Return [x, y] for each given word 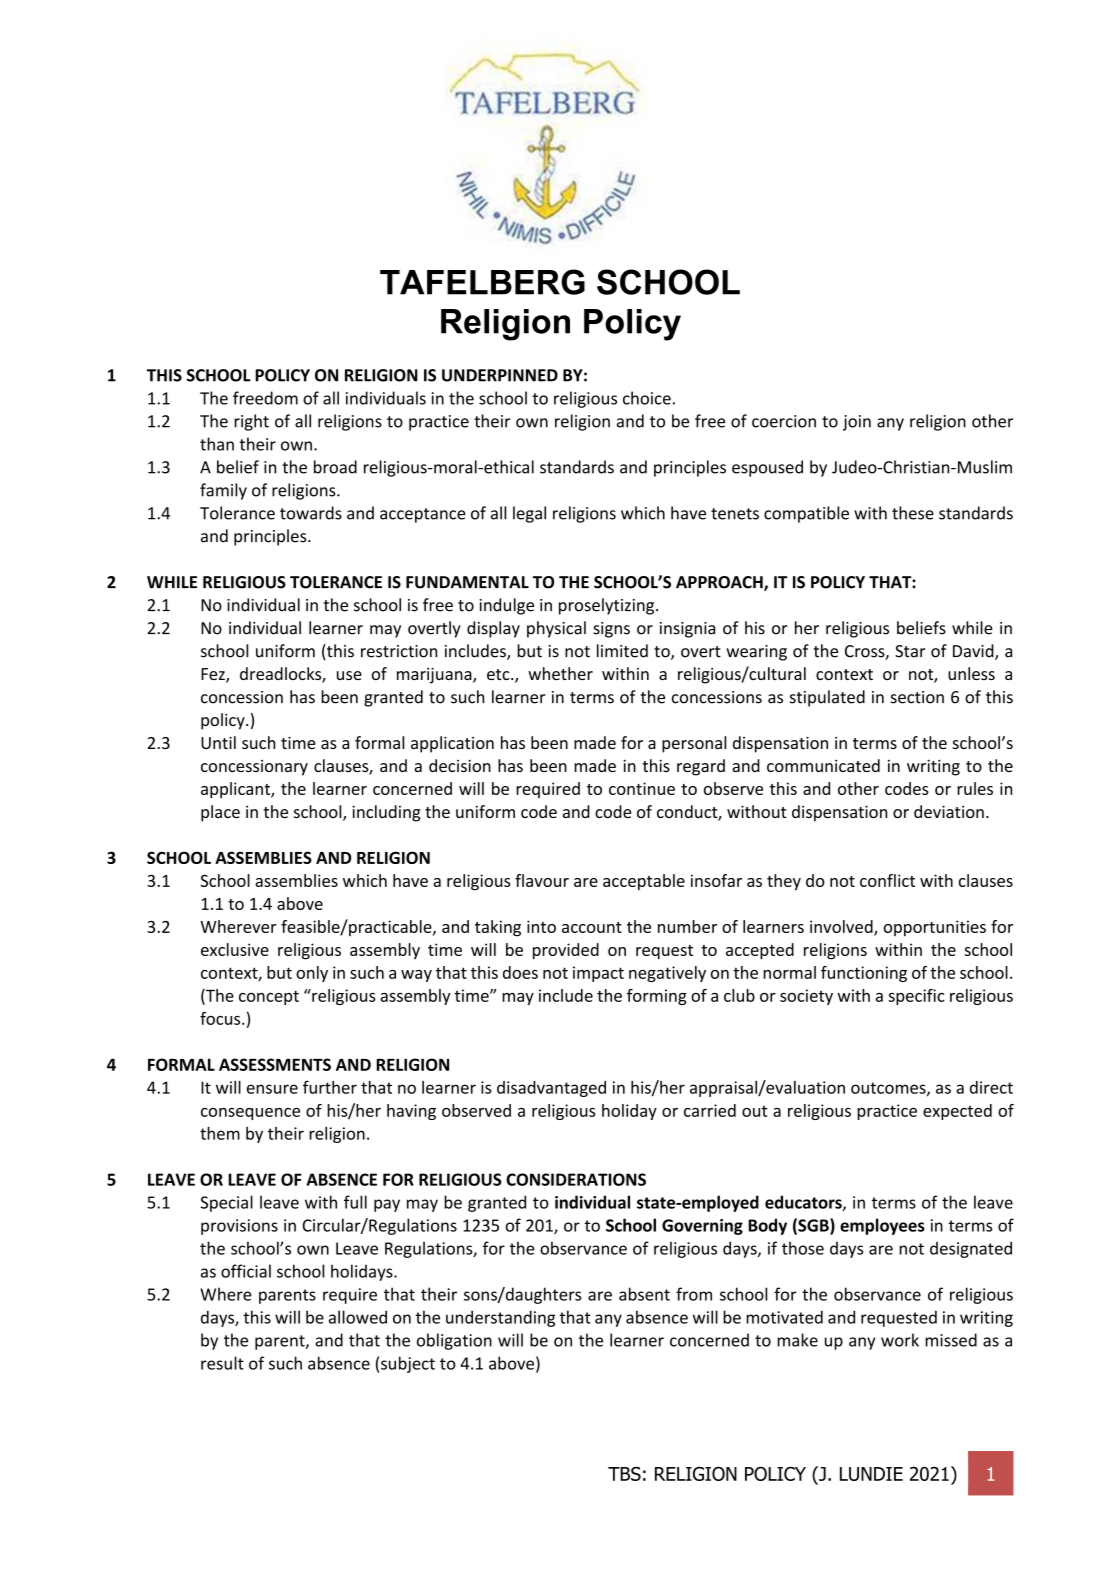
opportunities [935, 928]
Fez [214, 675]
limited [622, 651]
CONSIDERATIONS [576, 1179]
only [312, 974]
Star [910, 651]
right [251, 422]
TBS [624, 1474]
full [355, 1202]
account [592, 927]
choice [647, 398]
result [222, 1363]
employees [882, 1226]
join [857, 423]
